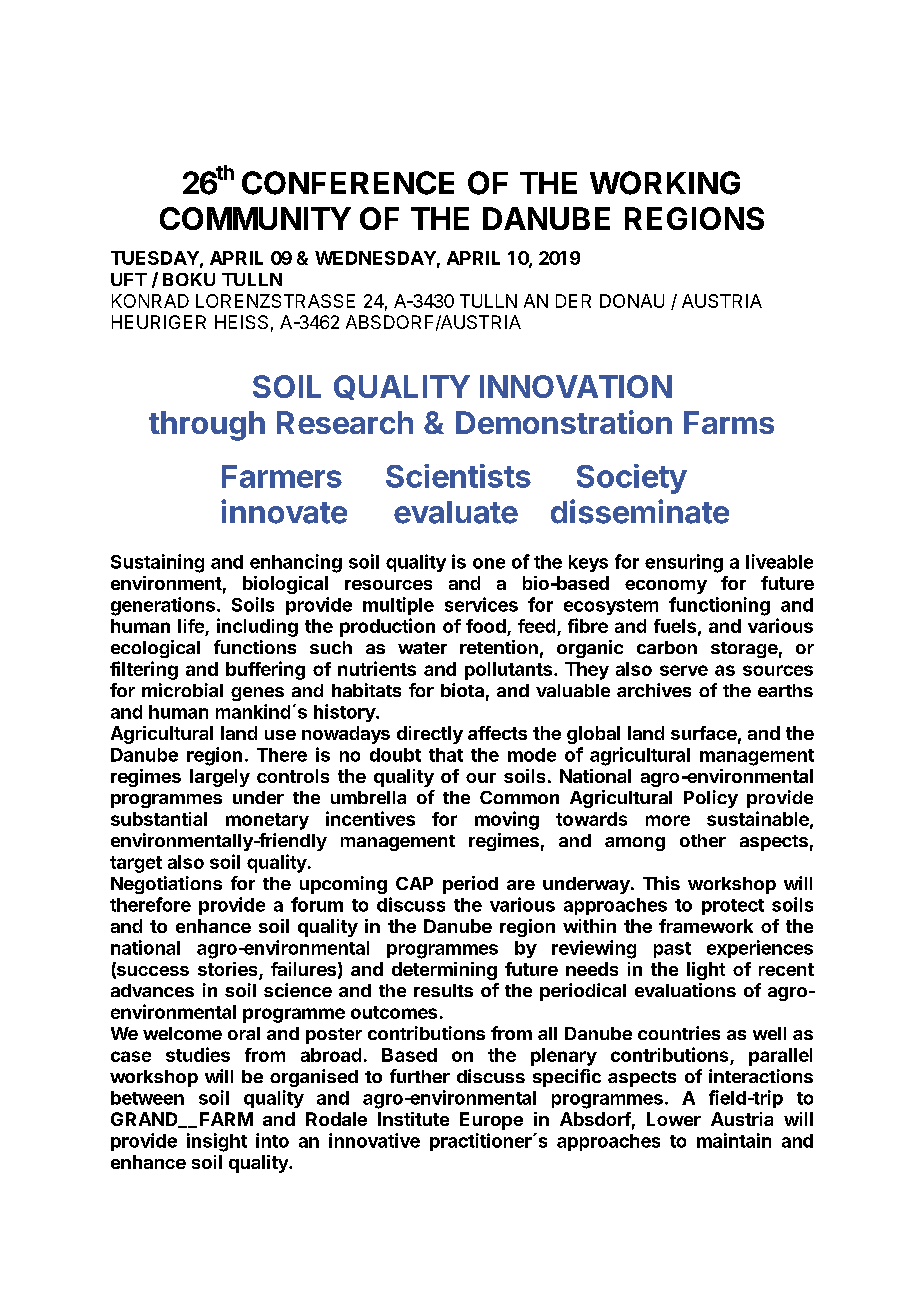 The height and width of the screenshot is (1308, 924). I want to click on microbial, so click(182, 690).
